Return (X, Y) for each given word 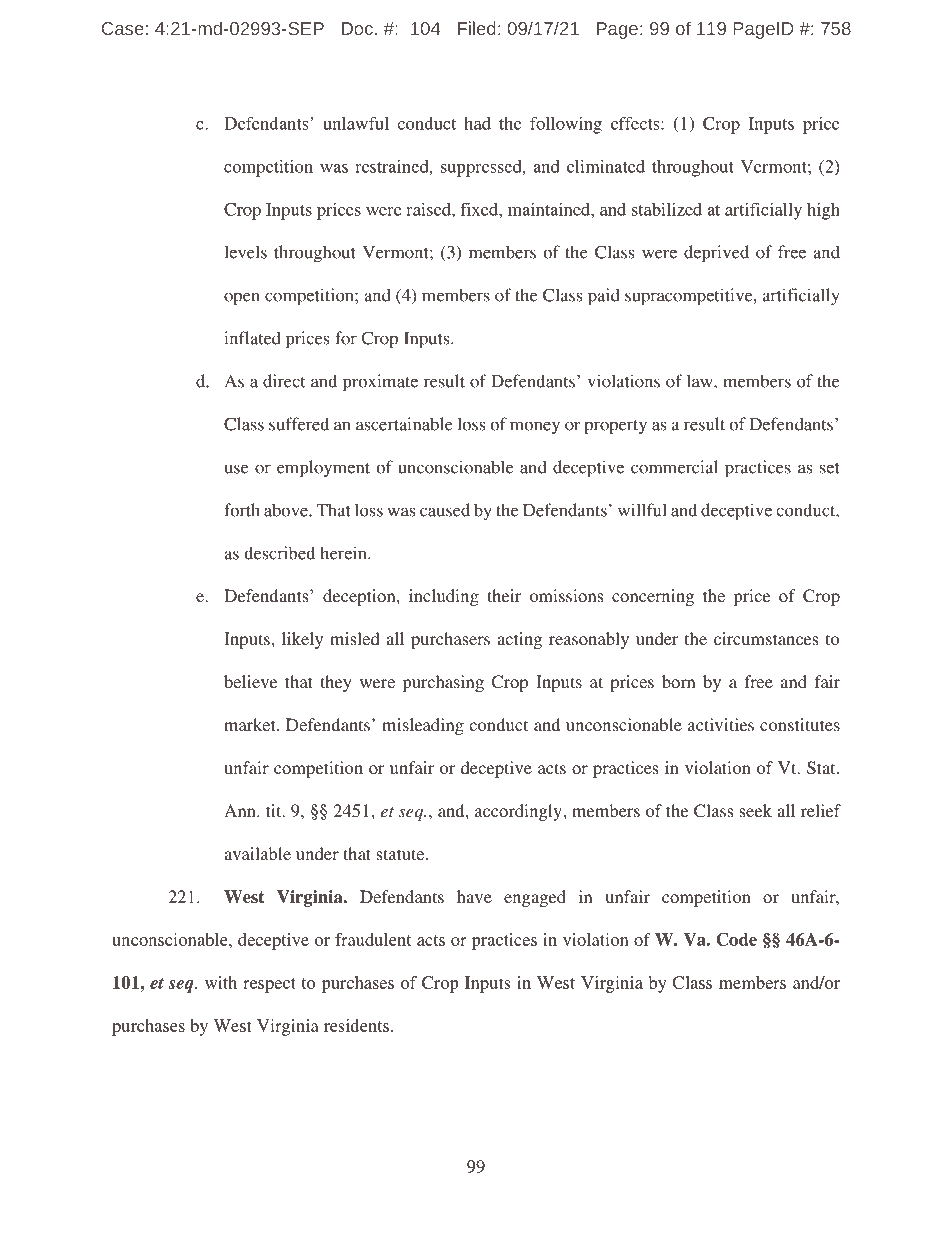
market (251, 724)
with (221, 982)
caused (445, 510)
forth (242, 510)
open (242, 299)
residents (356, 1025)
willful (642, 510)
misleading (423, 726)
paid (604, 297)
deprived (716, 254)
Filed (477, 28)
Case (123, 28)
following (566, 125)
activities (721, 724)
